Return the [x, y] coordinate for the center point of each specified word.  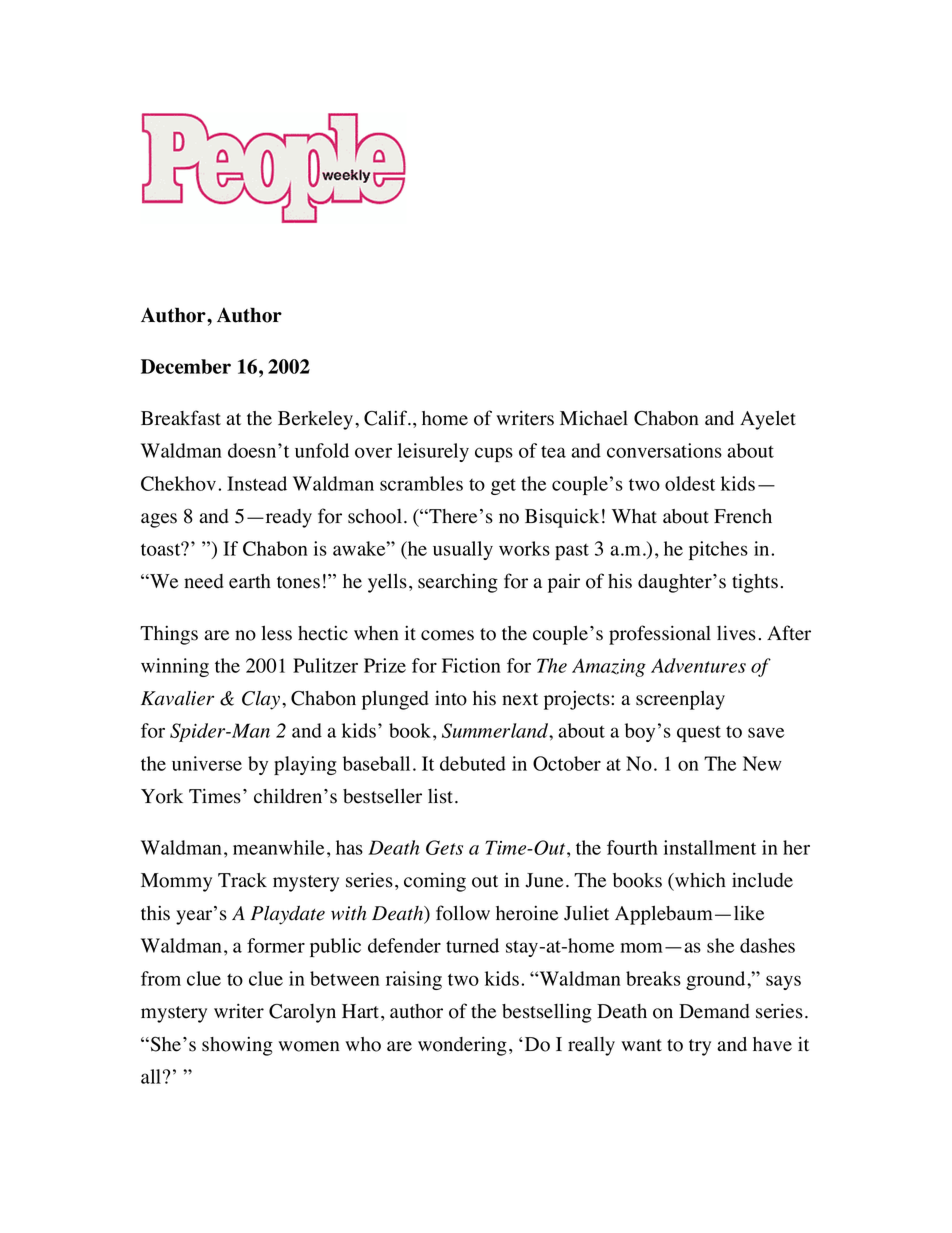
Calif [387, 418]
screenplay [680, 700]
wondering [462, 1046]
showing [237, 1046]
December [186, 366]
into [451, 698]
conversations [664, 450]
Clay [262, 700]
